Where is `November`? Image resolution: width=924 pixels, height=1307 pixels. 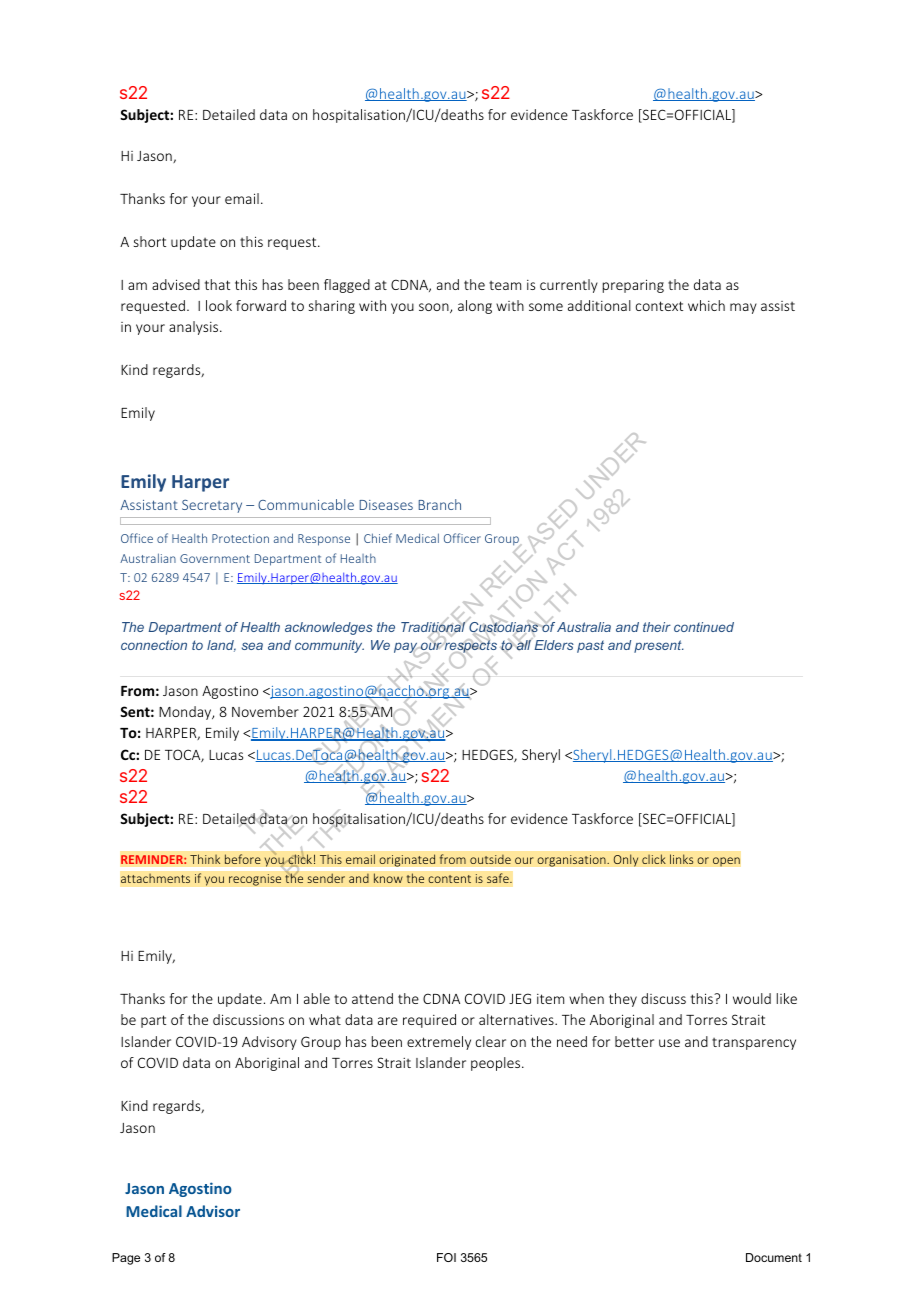
November is located at coordinates (265, 711).
